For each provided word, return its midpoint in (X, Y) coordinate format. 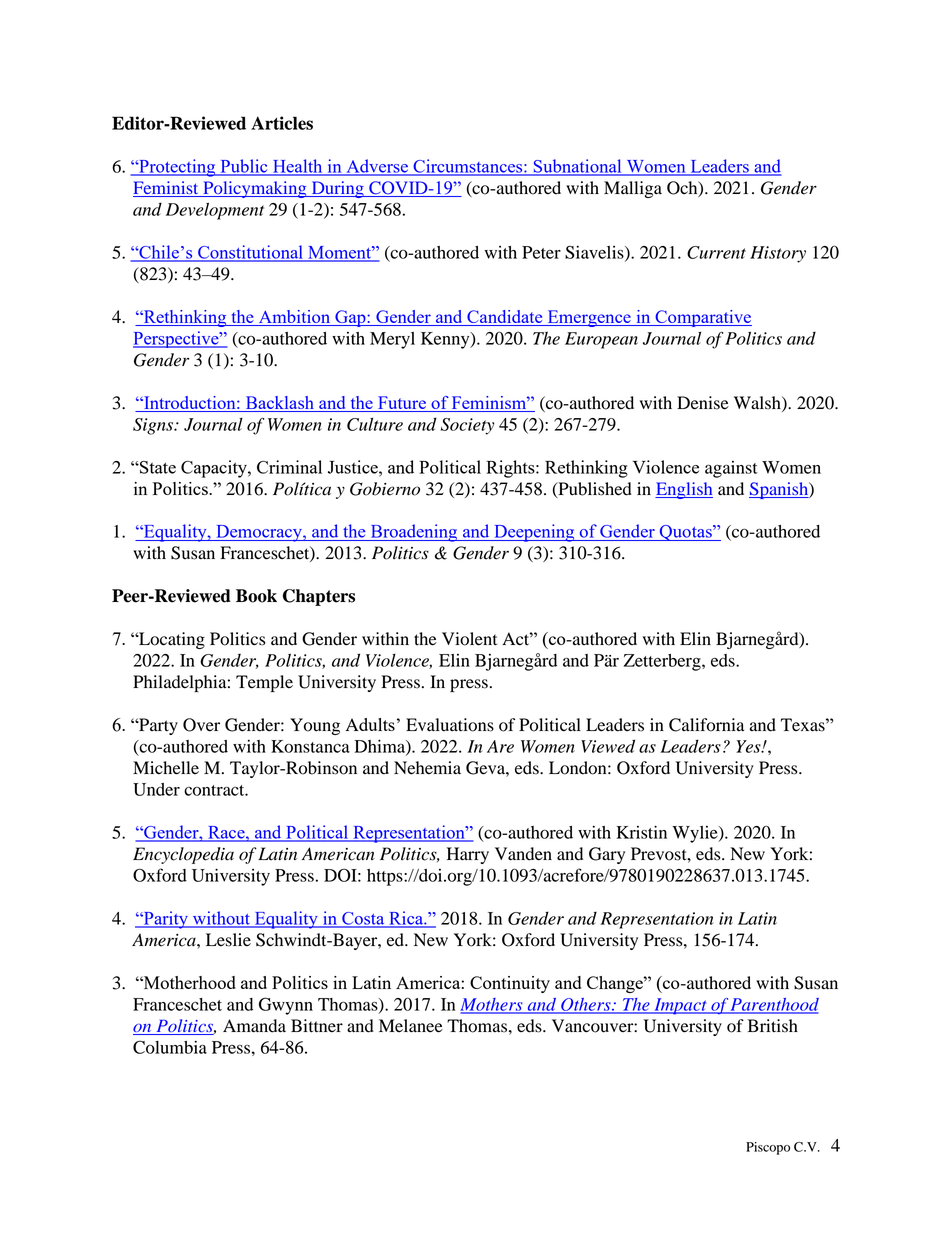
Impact (680, 1006)
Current (716, 252)
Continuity (510, 984)
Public (244, 167)
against (731, 469)
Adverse (377, 167)
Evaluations (450, 725)
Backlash (279, 404)
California (707, 725)
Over (201, 725)
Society (467, 426)
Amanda (254, 1026)
